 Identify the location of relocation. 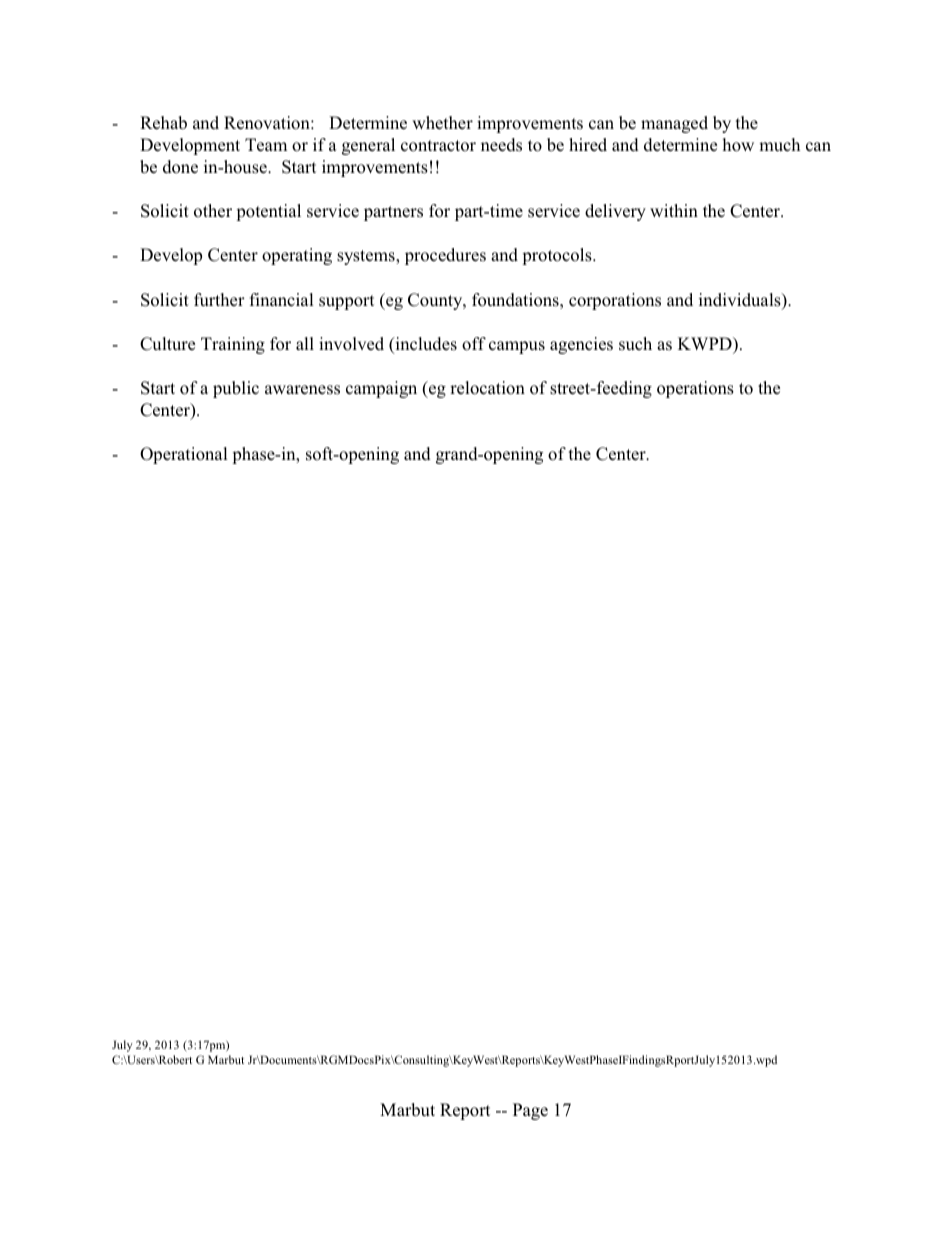
(487, 388).
